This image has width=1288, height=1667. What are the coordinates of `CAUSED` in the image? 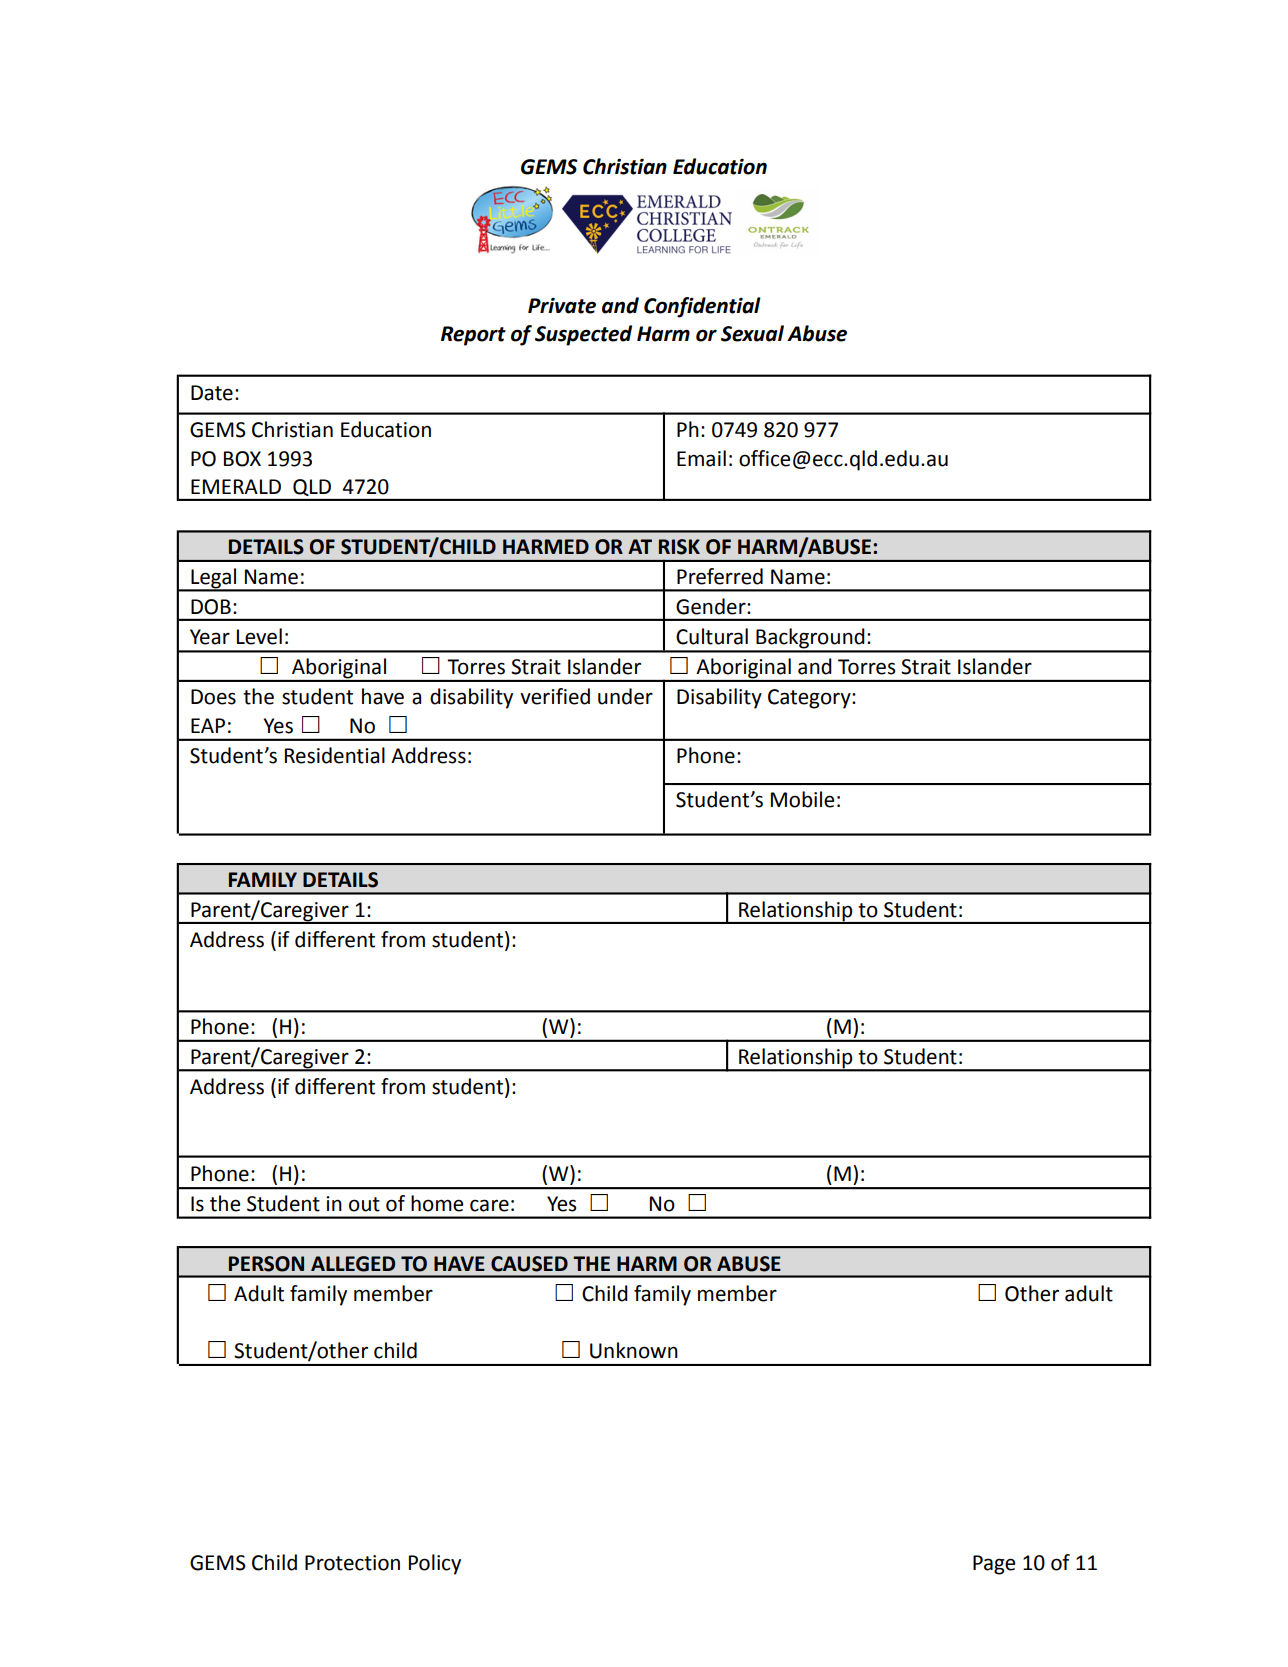 It's located at (529, 1264).
